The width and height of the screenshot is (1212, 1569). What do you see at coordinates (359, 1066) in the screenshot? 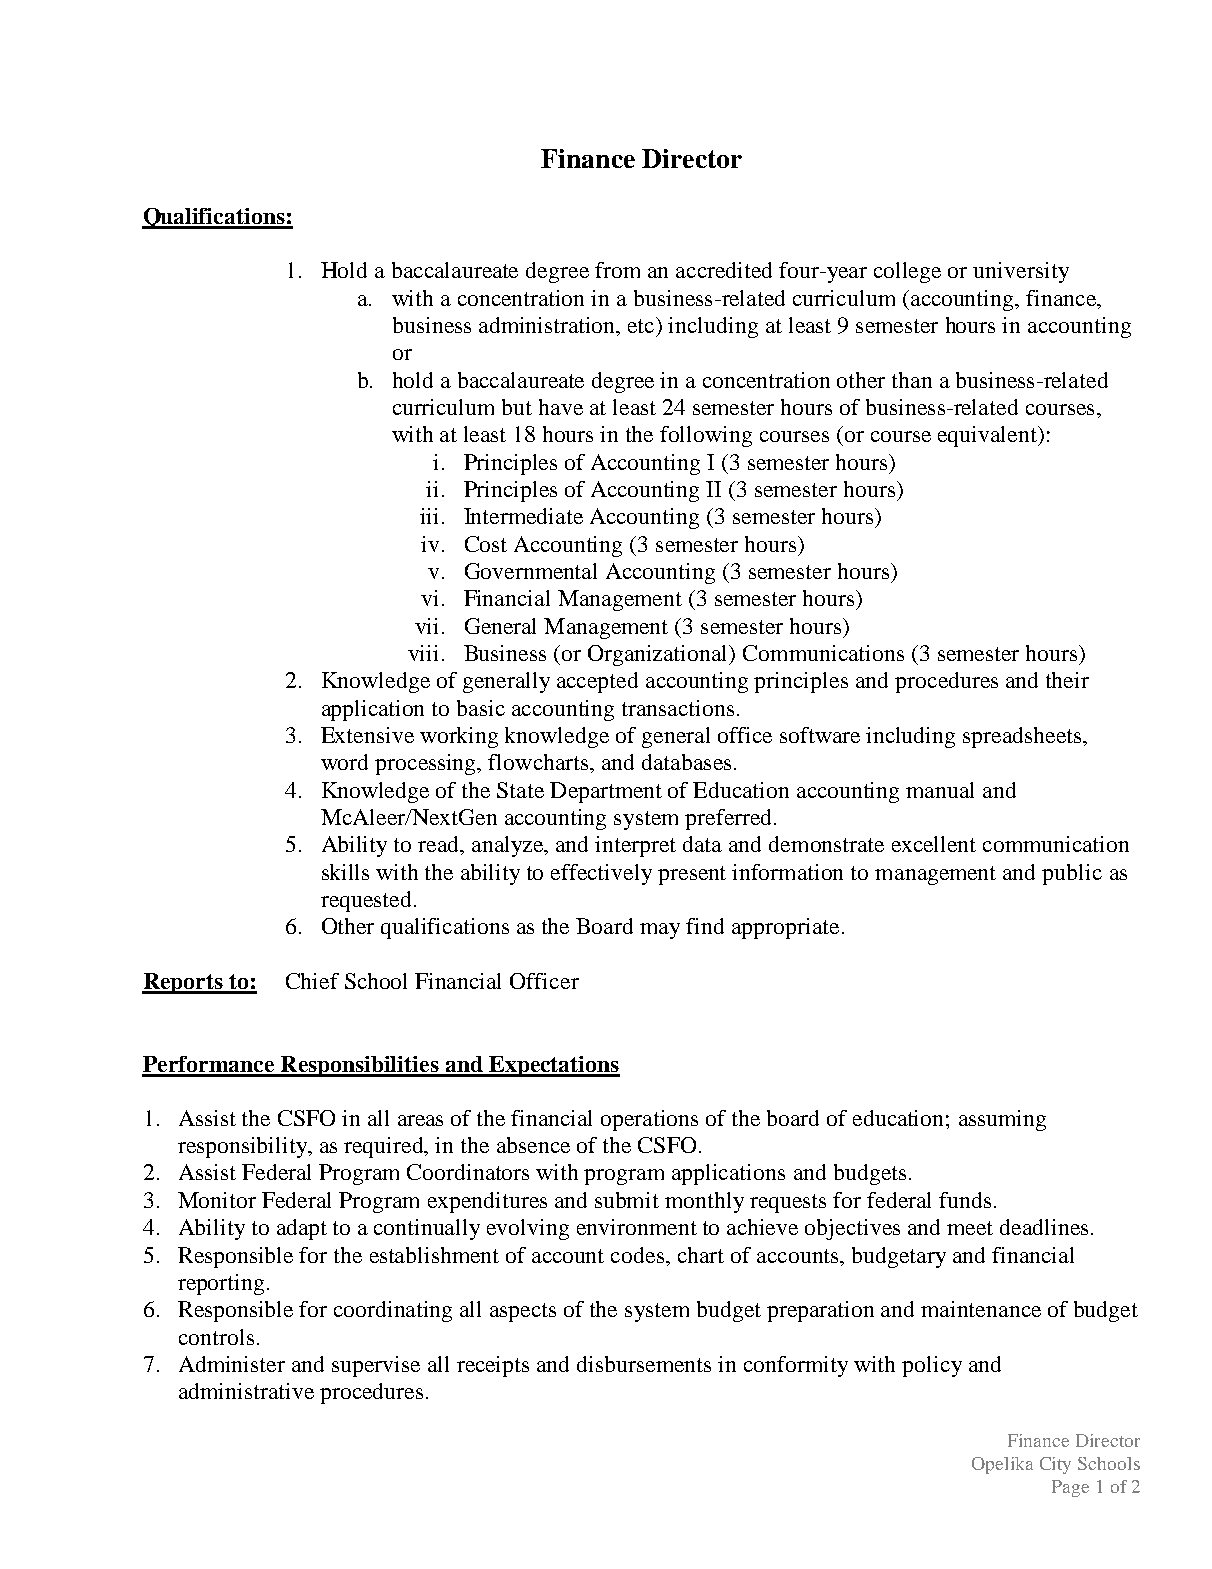
I see `Responsibilities` at bounding box center [359, 1066].
